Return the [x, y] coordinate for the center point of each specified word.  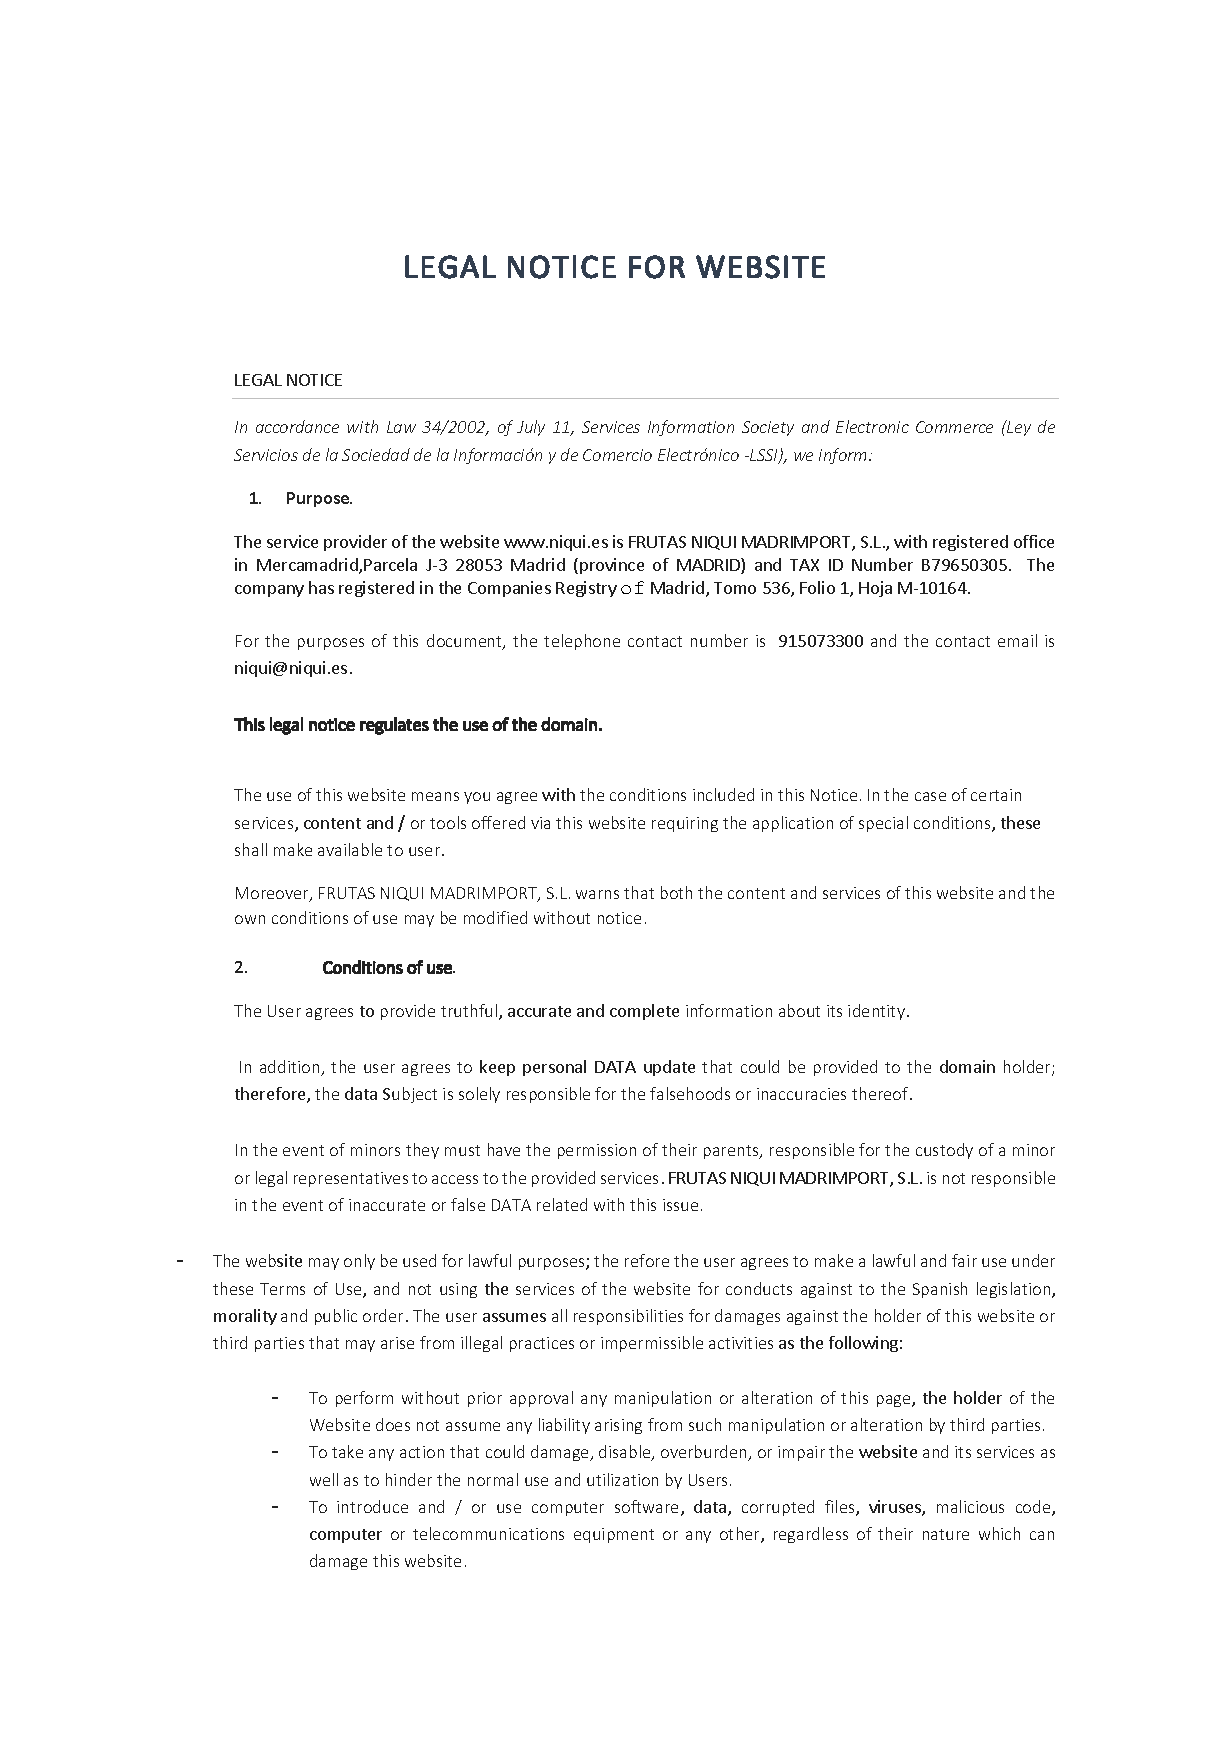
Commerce [954, 427]
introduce [372, 1506]
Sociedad [376, 454]
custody [944, 1151]
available [350, 849]
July [531, 428]
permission [597, 1151]
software [648, 1508]
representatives [351, 1179]
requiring [685, 824]
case [930, 796]
